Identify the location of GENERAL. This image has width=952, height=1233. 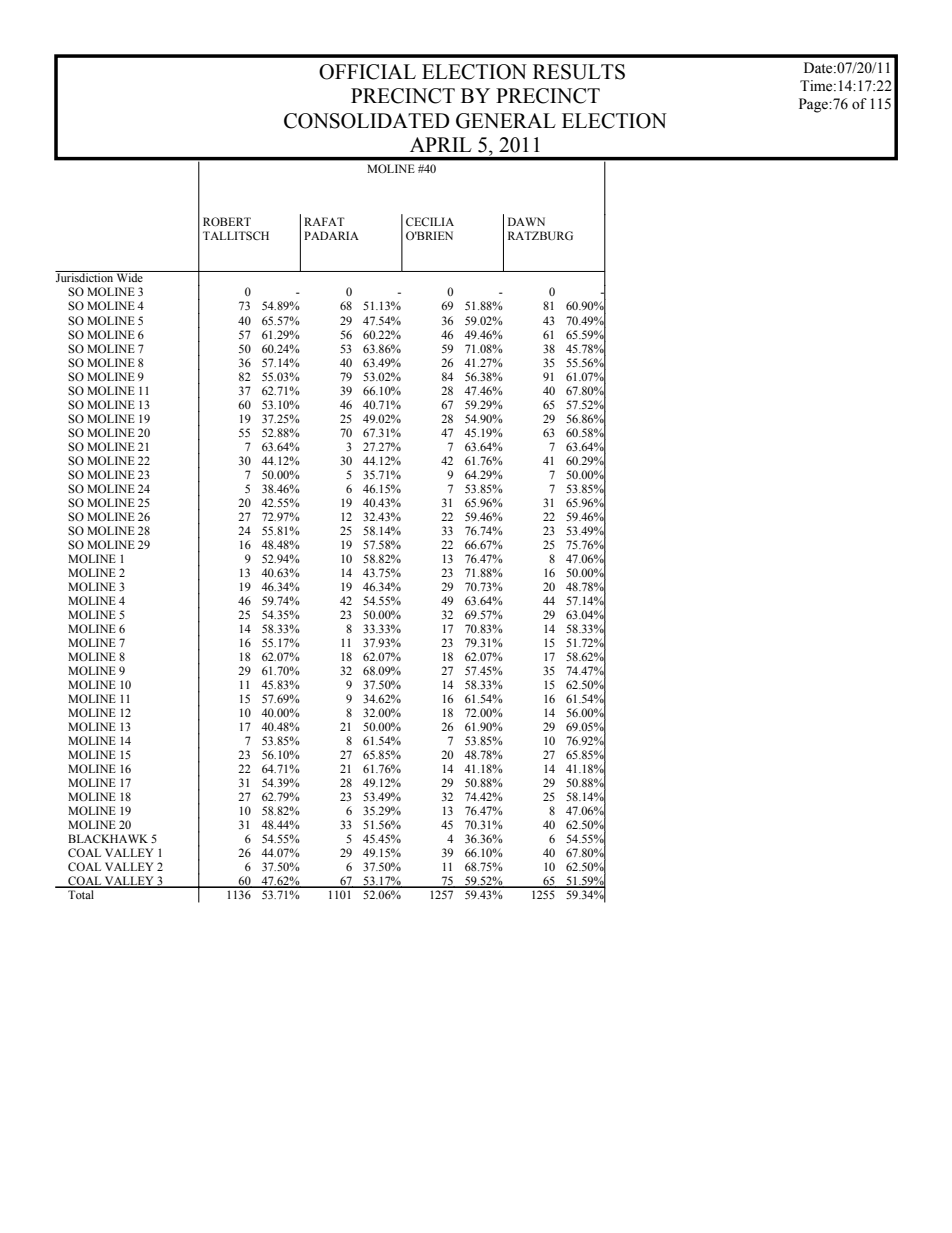
(506, 121).
